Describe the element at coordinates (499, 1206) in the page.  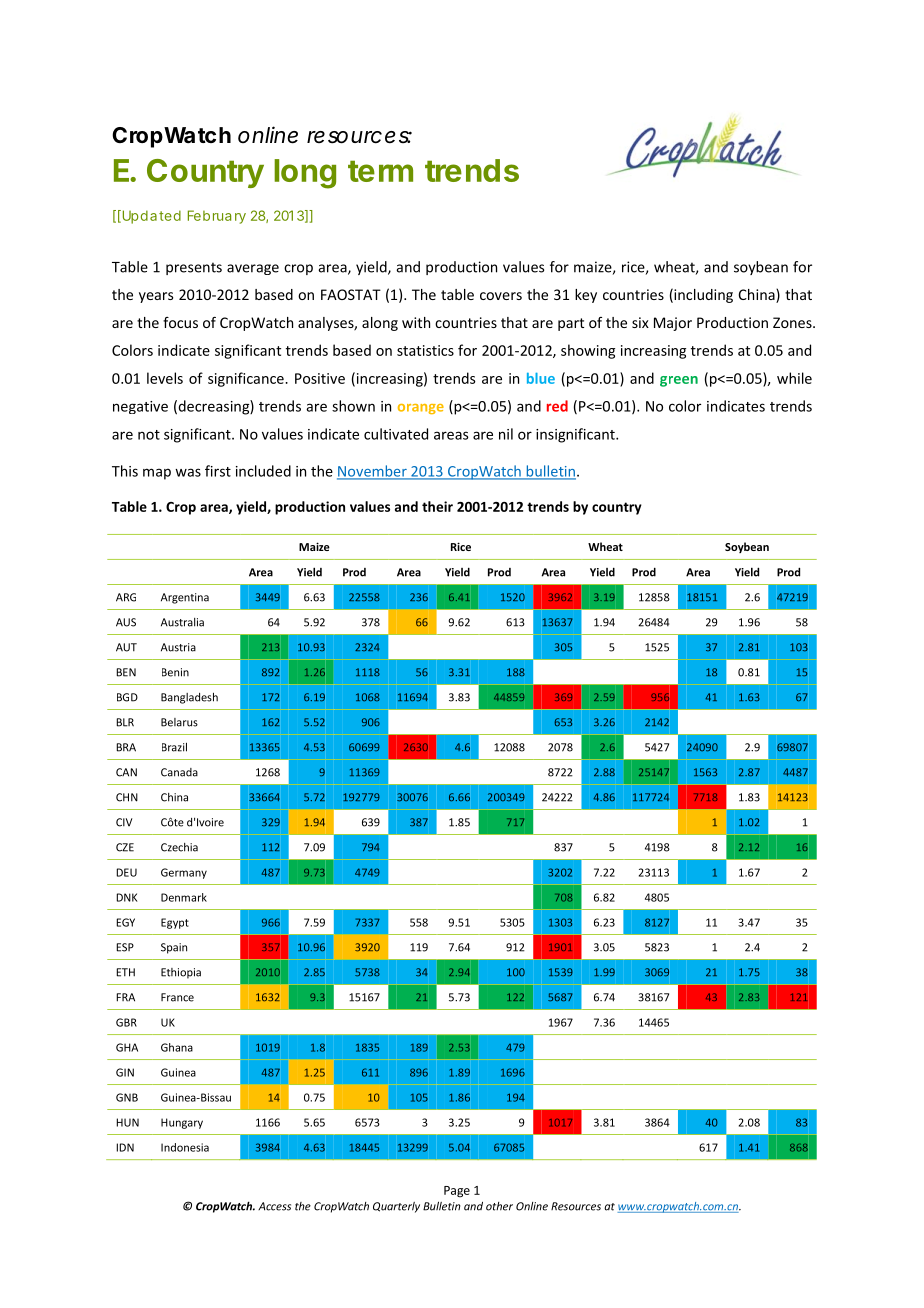
I see `other` at that location.
